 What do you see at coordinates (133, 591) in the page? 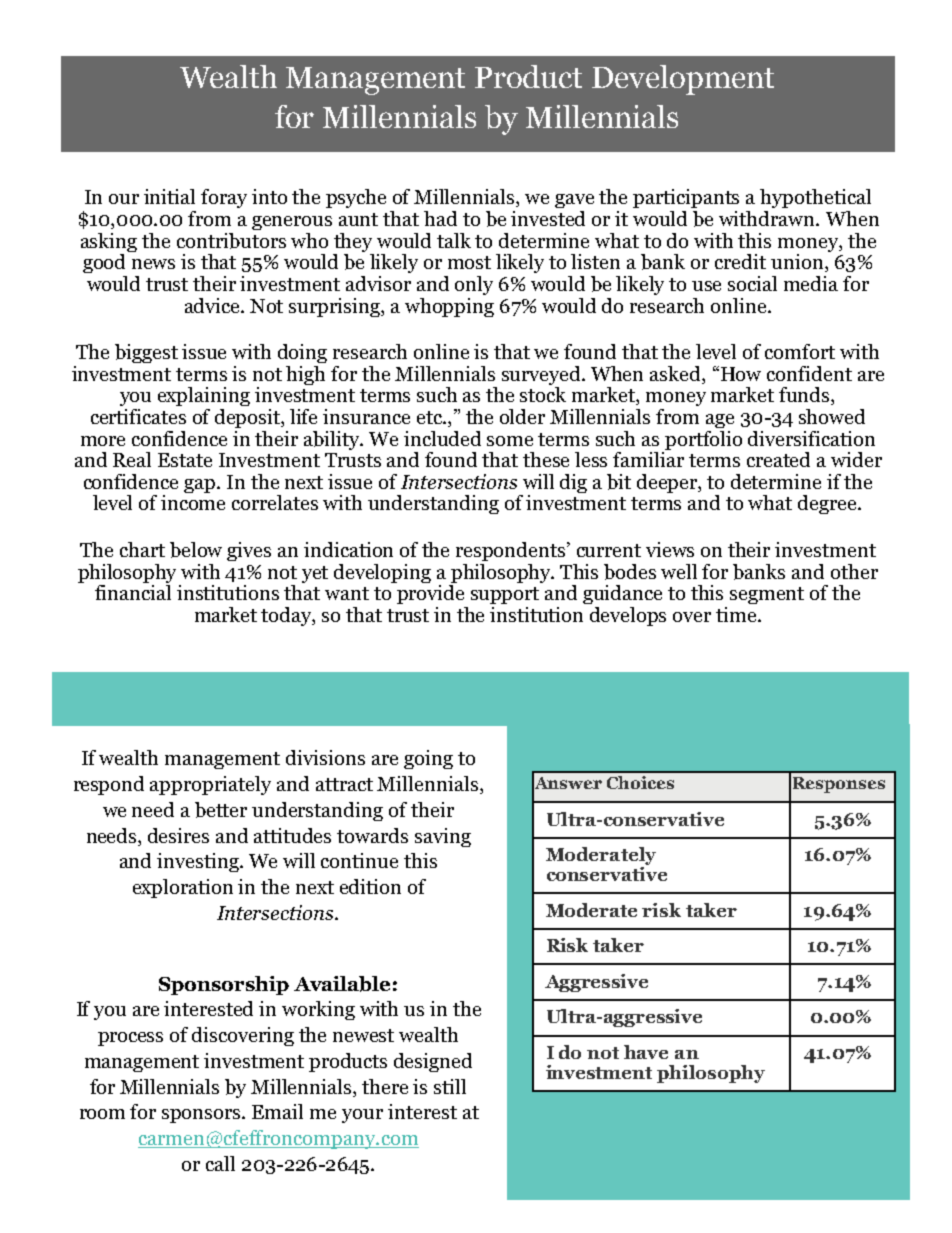
I see `financial` at bounding box center [133, 591].
